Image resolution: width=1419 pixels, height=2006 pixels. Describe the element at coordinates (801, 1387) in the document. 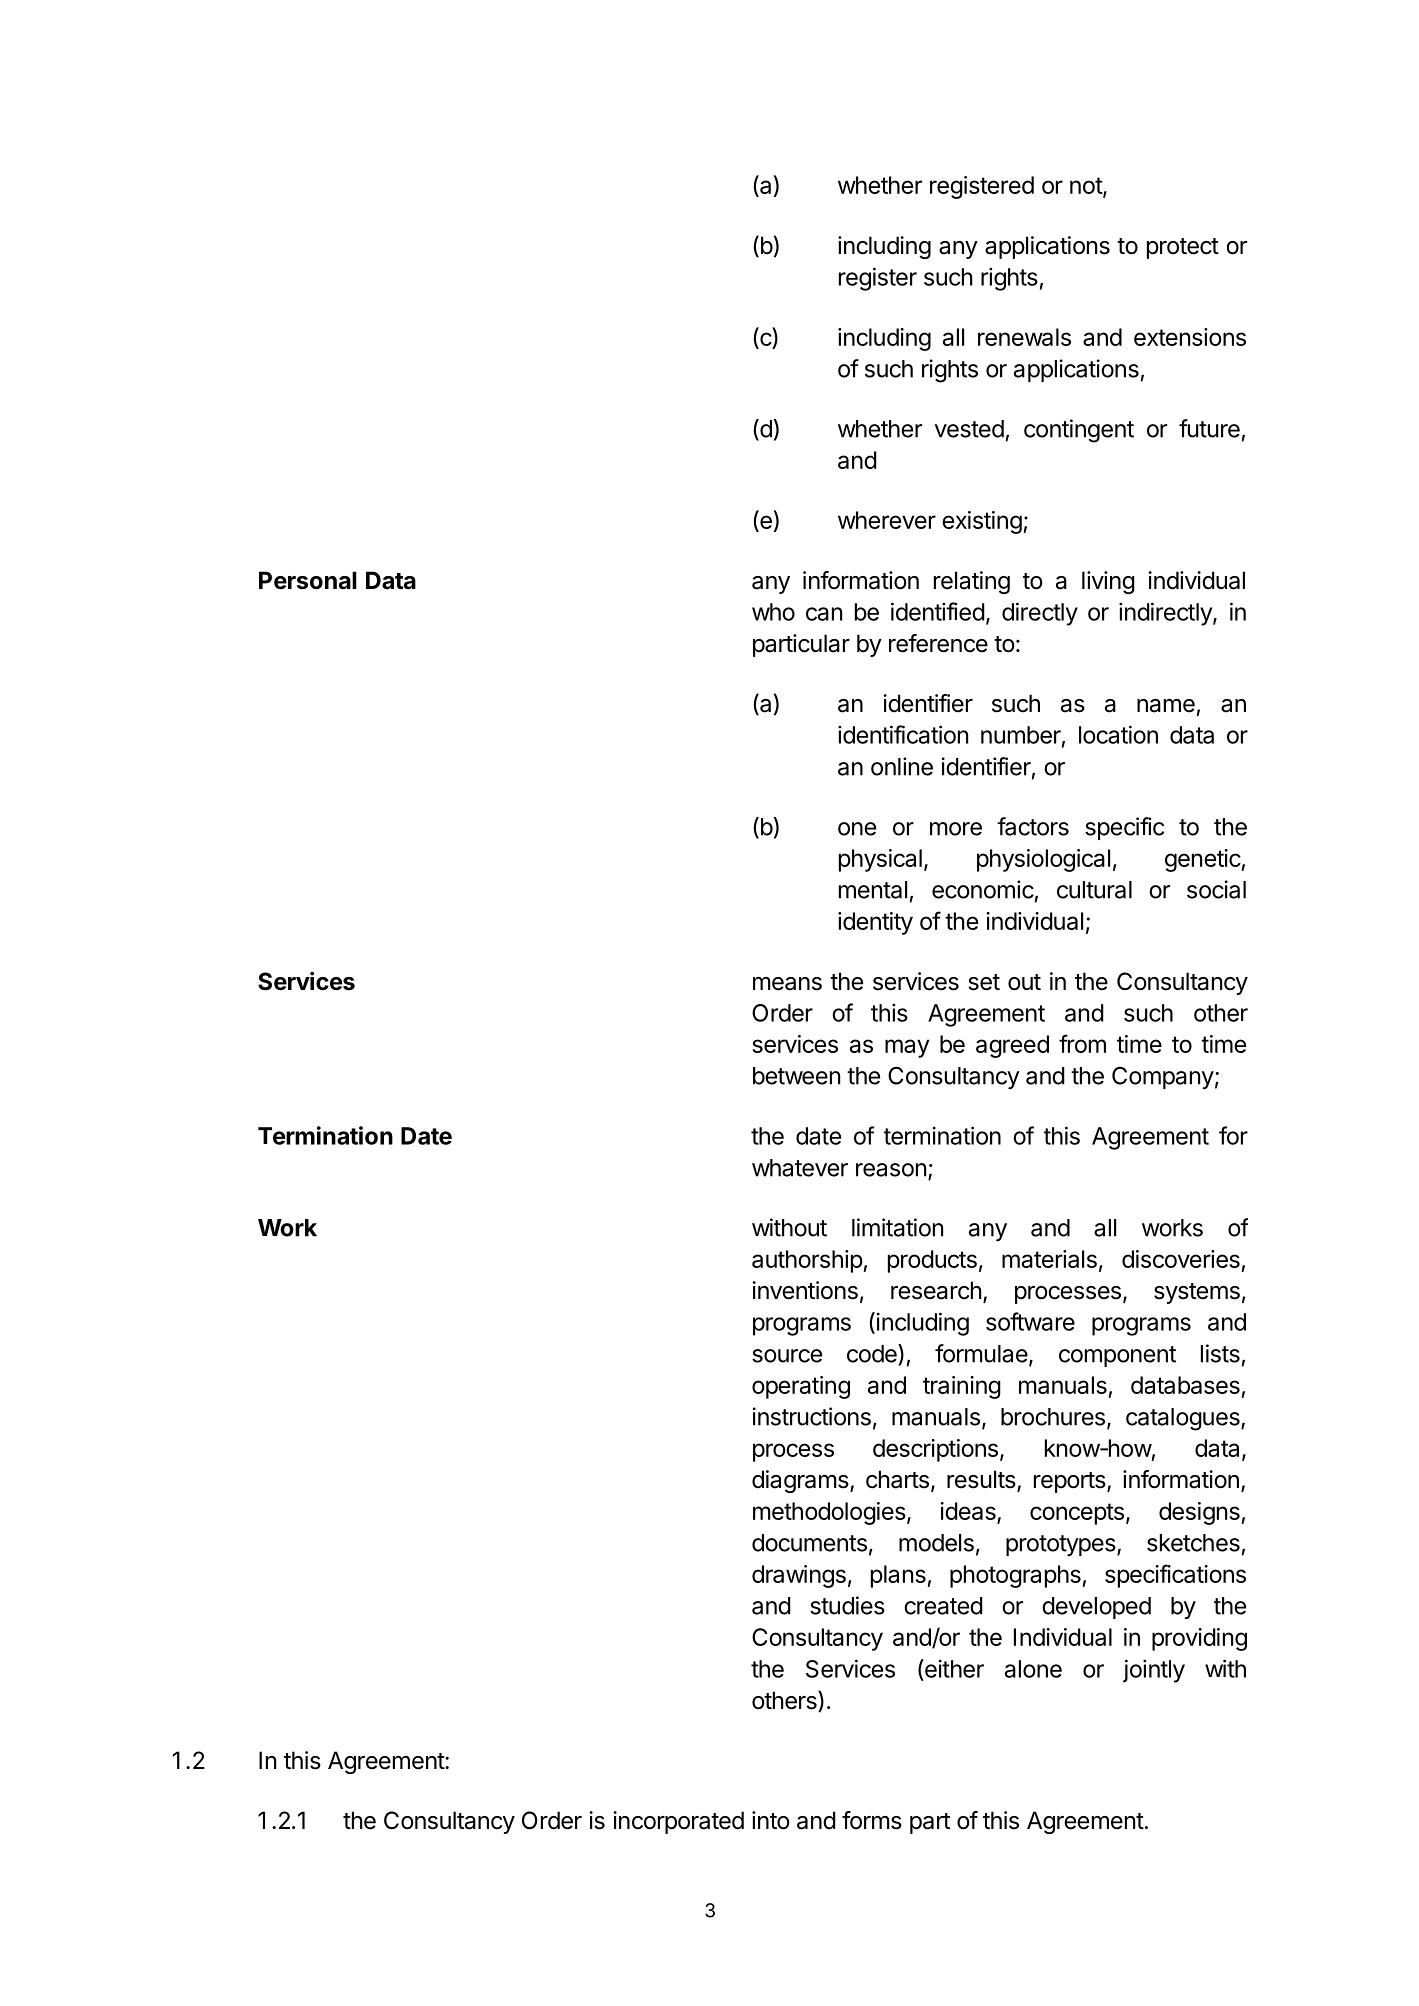

I see `operating` at that location.
